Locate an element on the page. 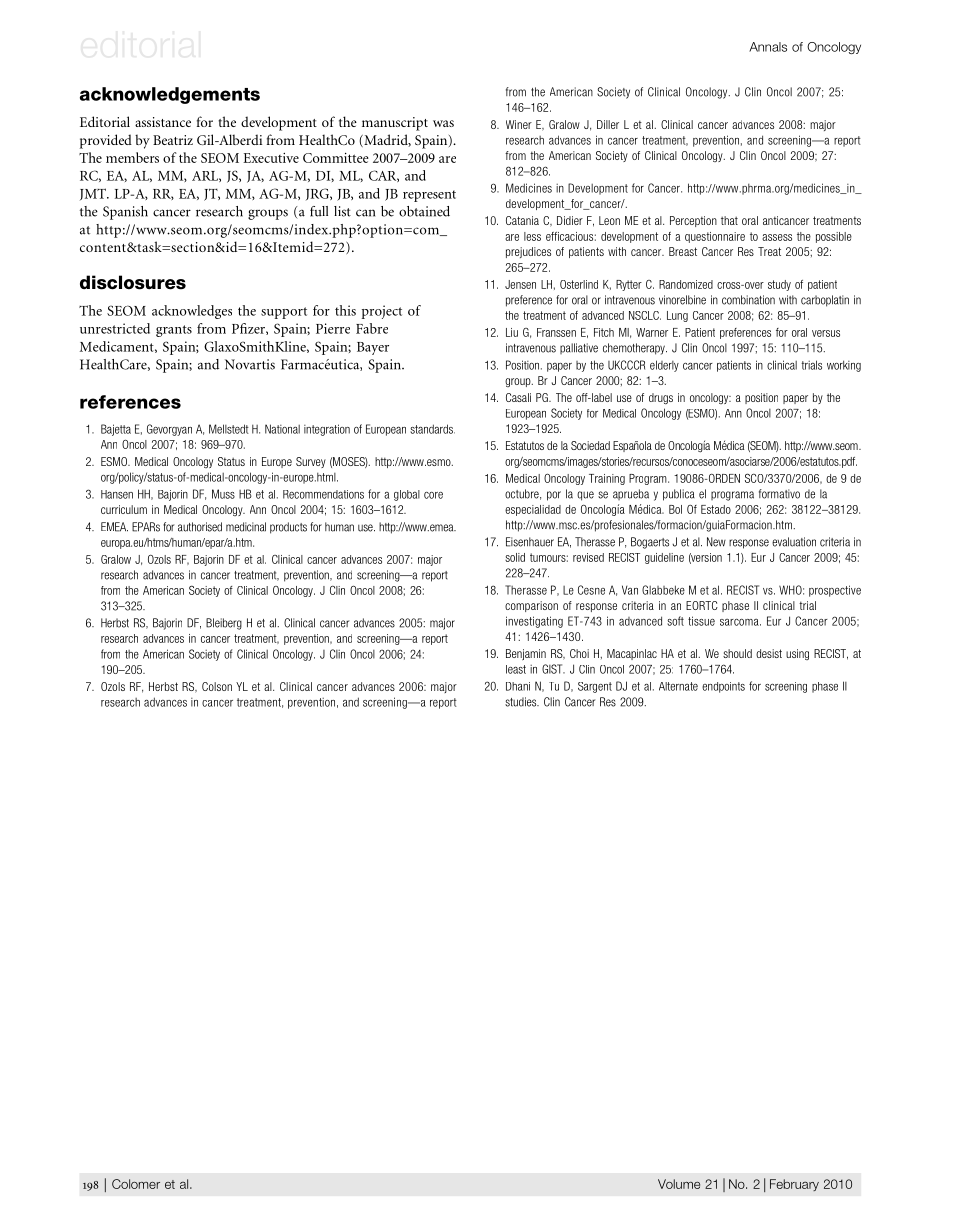  February is located at coordinates (794, 1185).
